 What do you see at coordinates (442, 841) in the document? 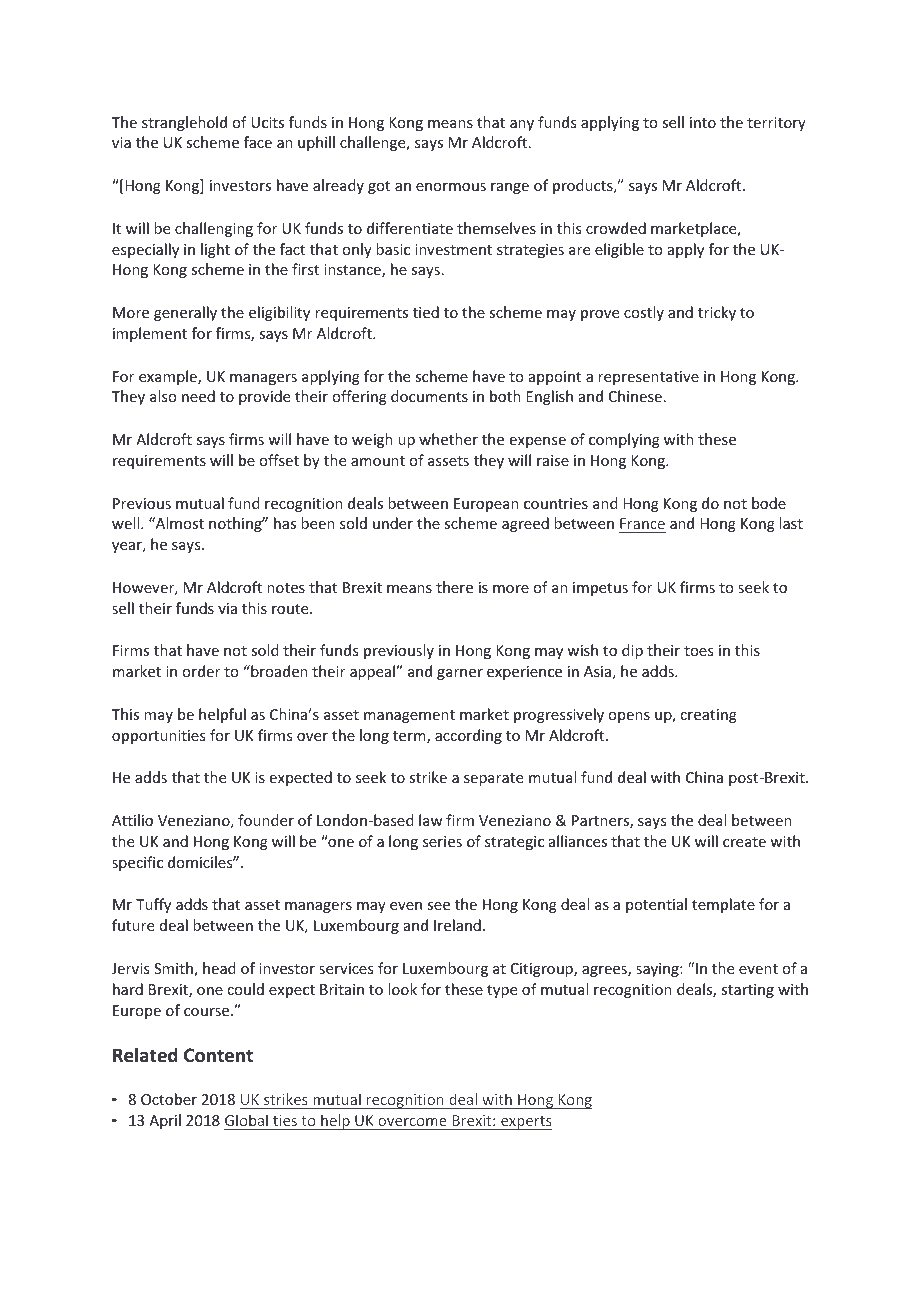
I see `series` at bounding box center [442, 841].
